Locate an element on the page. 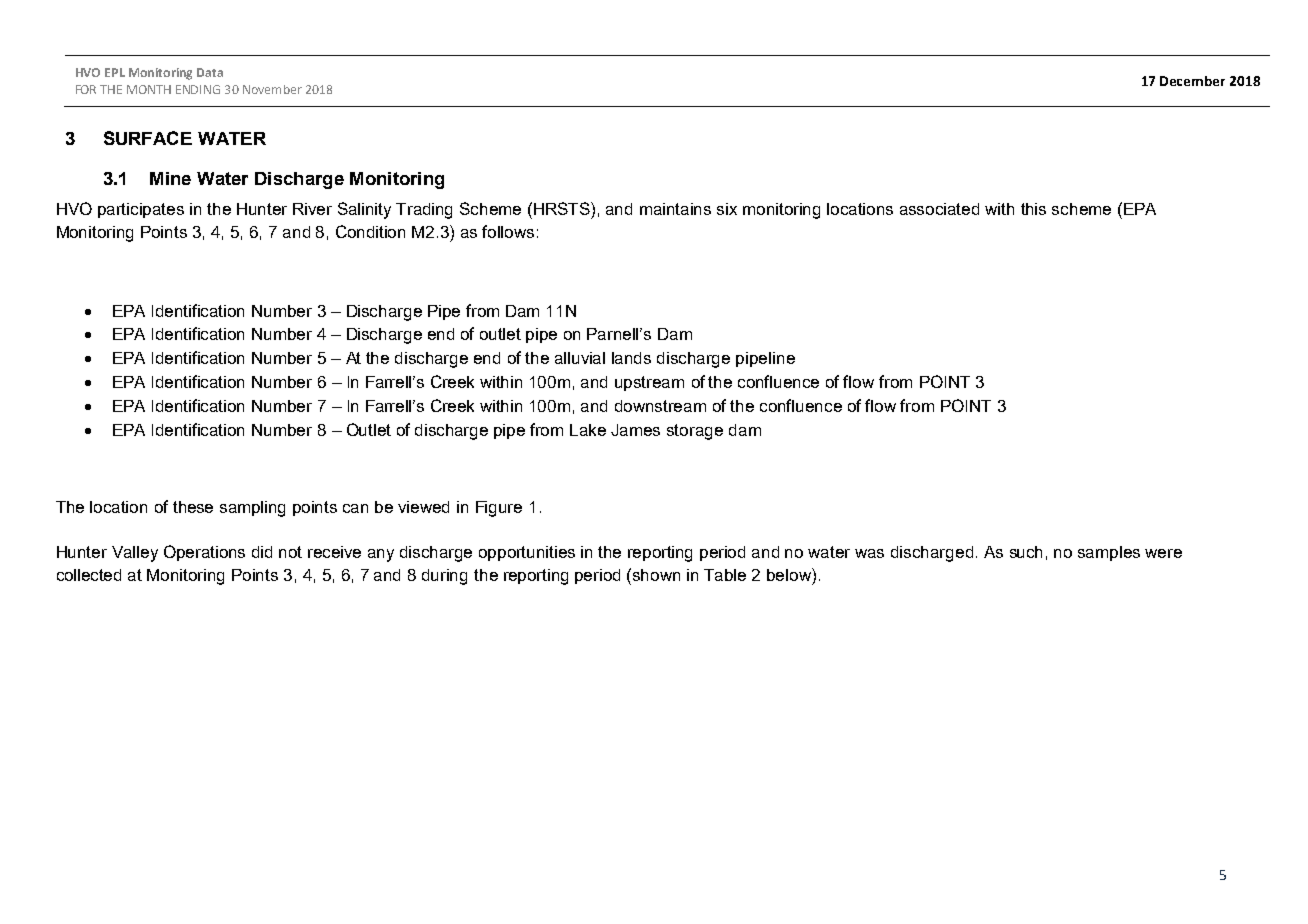 Image resolution: width=1308 pixels, height=924 pixels. alluvial is located at coordinates (580, 358).
